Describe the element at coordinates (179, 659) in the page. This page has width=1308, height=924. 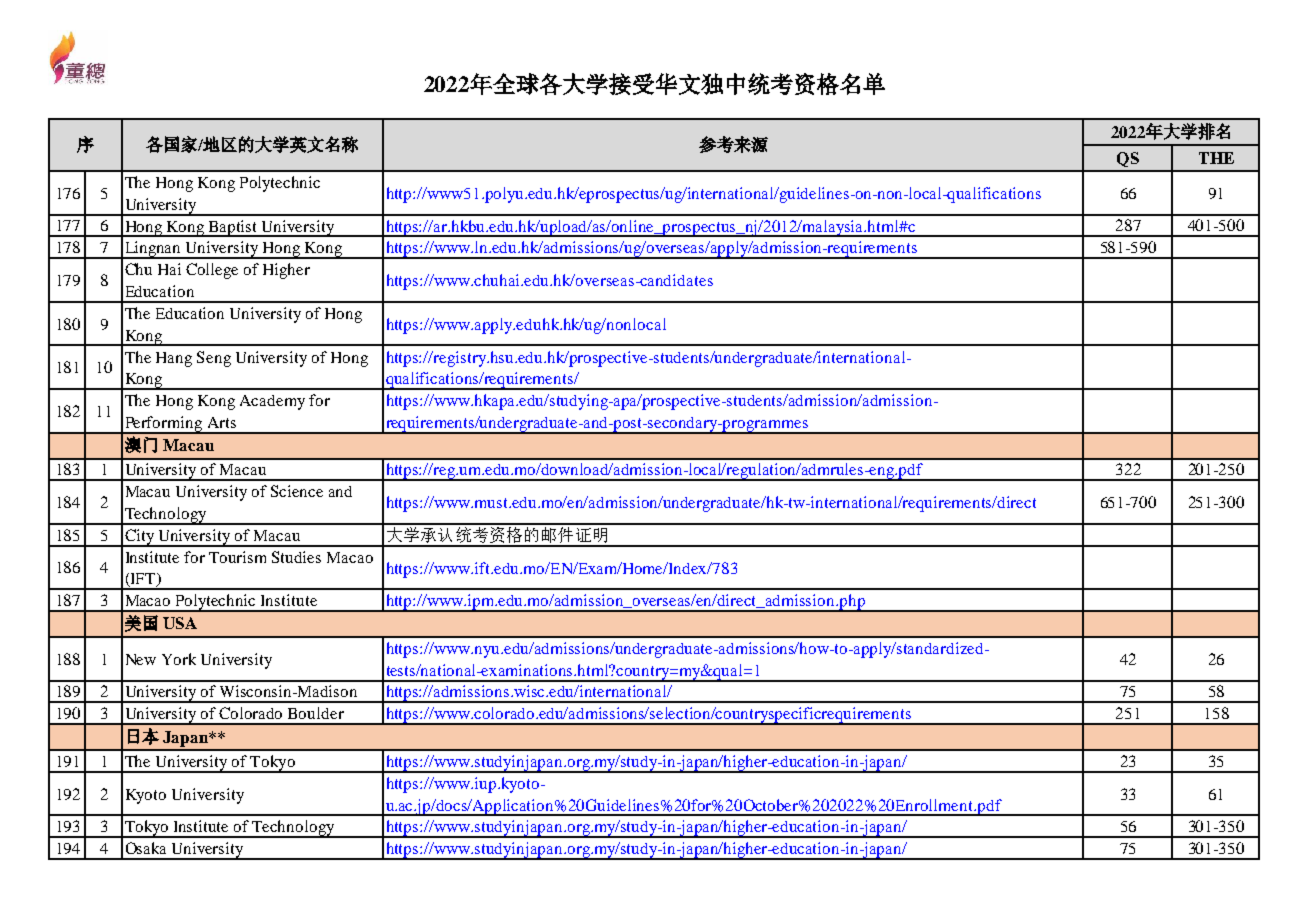
I see `York` at that location.
